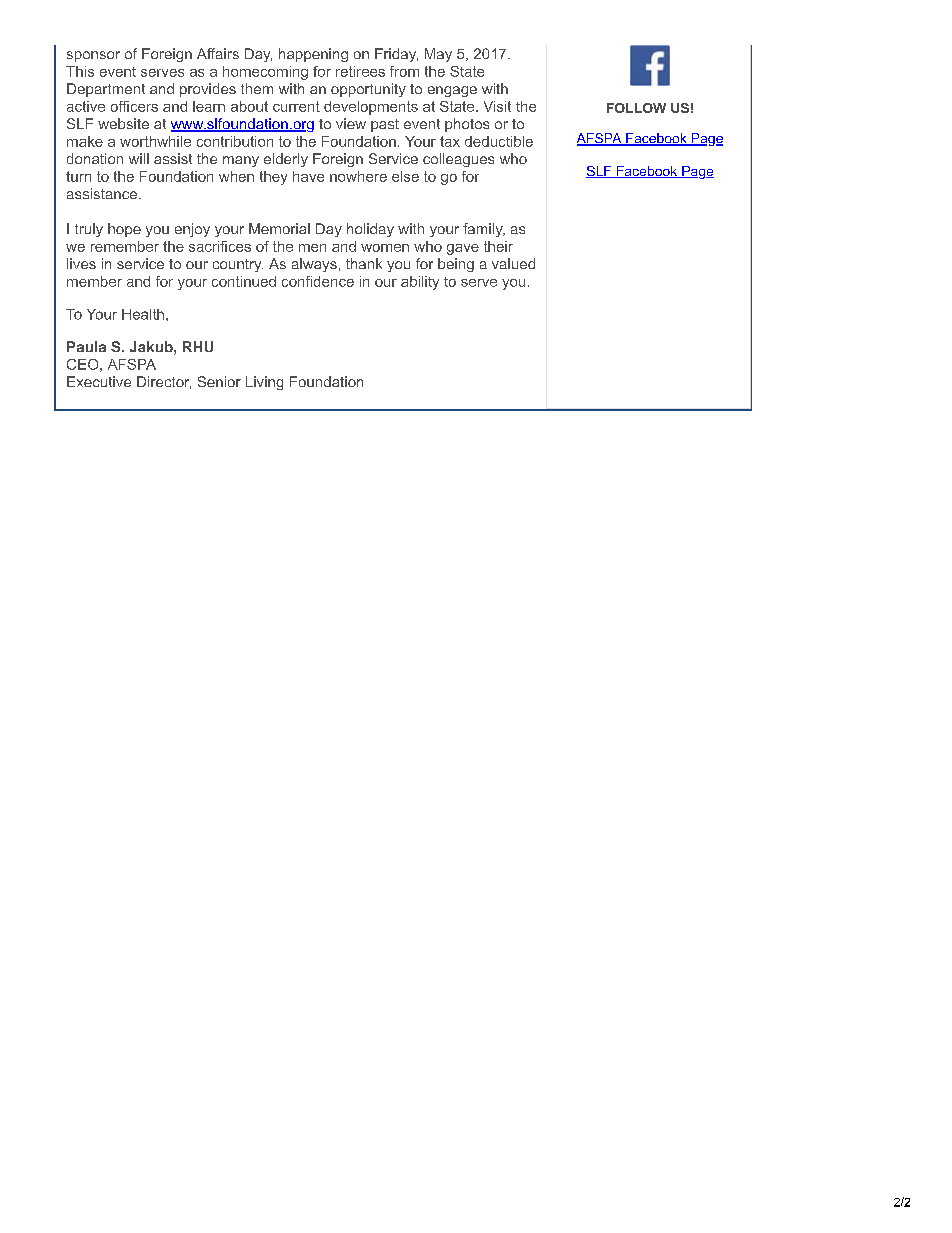  Describe the element at coordinates (93, 56) in the image. I see `sponsor` at that location.
